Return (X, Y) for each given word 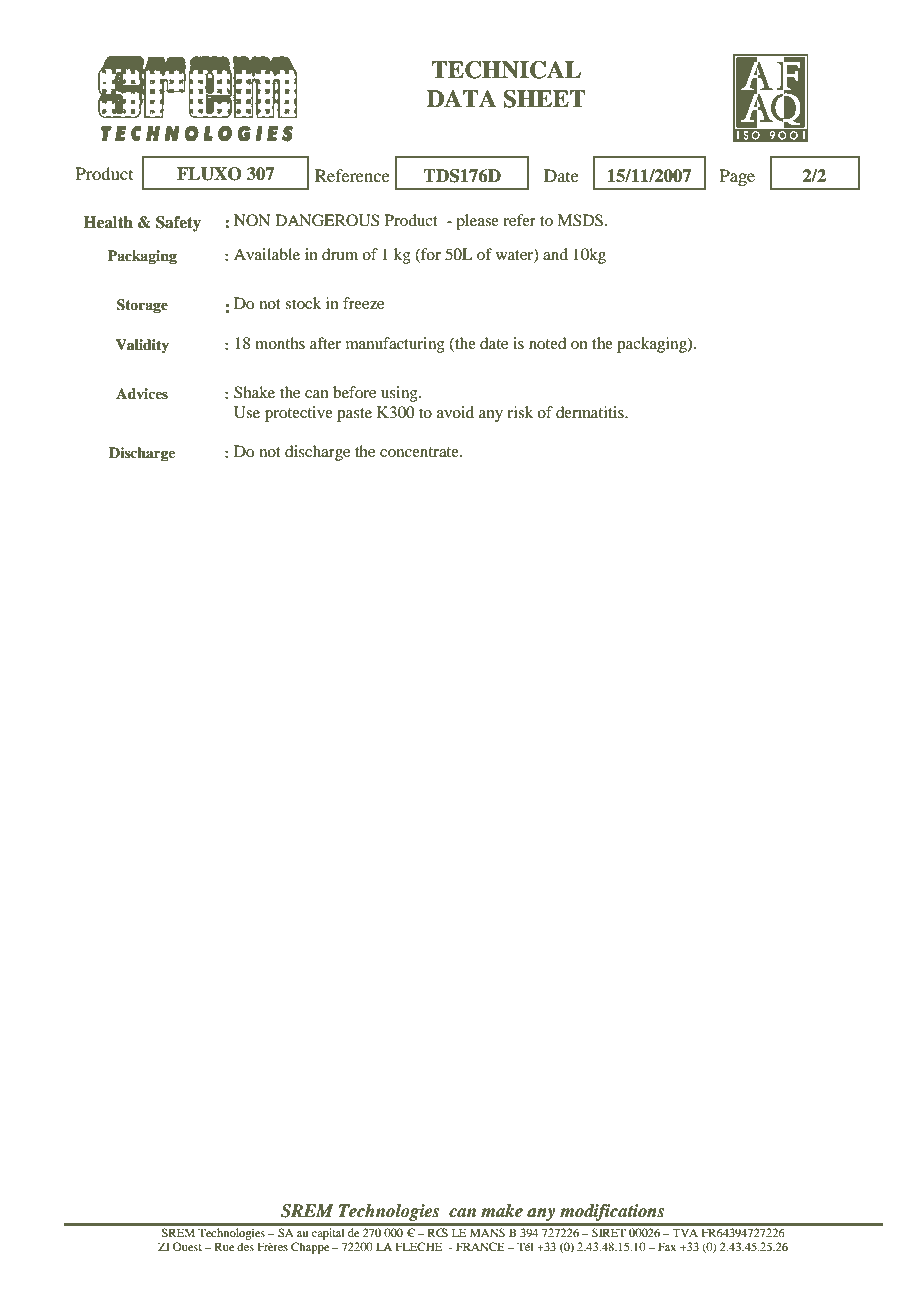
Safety (178, 224)
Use (247, 412)
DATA (461, 98)
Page (737, 177)
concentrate (420, 452)
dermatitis (591, 412)
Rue (224, 1246)
